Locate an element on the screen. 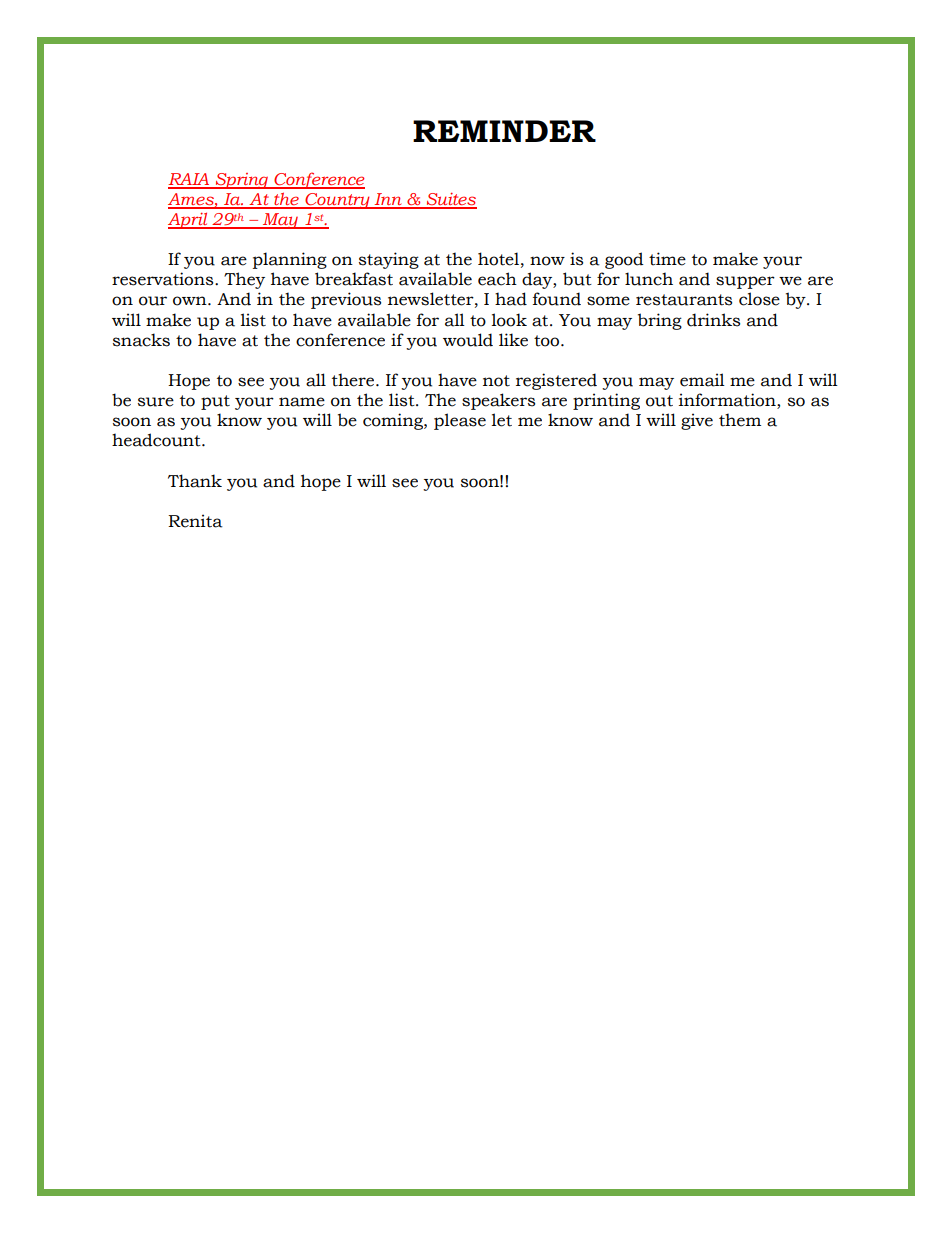 The width and height of the screenshot is (952, 1233). Suites is located at coordinates (451, 200).
